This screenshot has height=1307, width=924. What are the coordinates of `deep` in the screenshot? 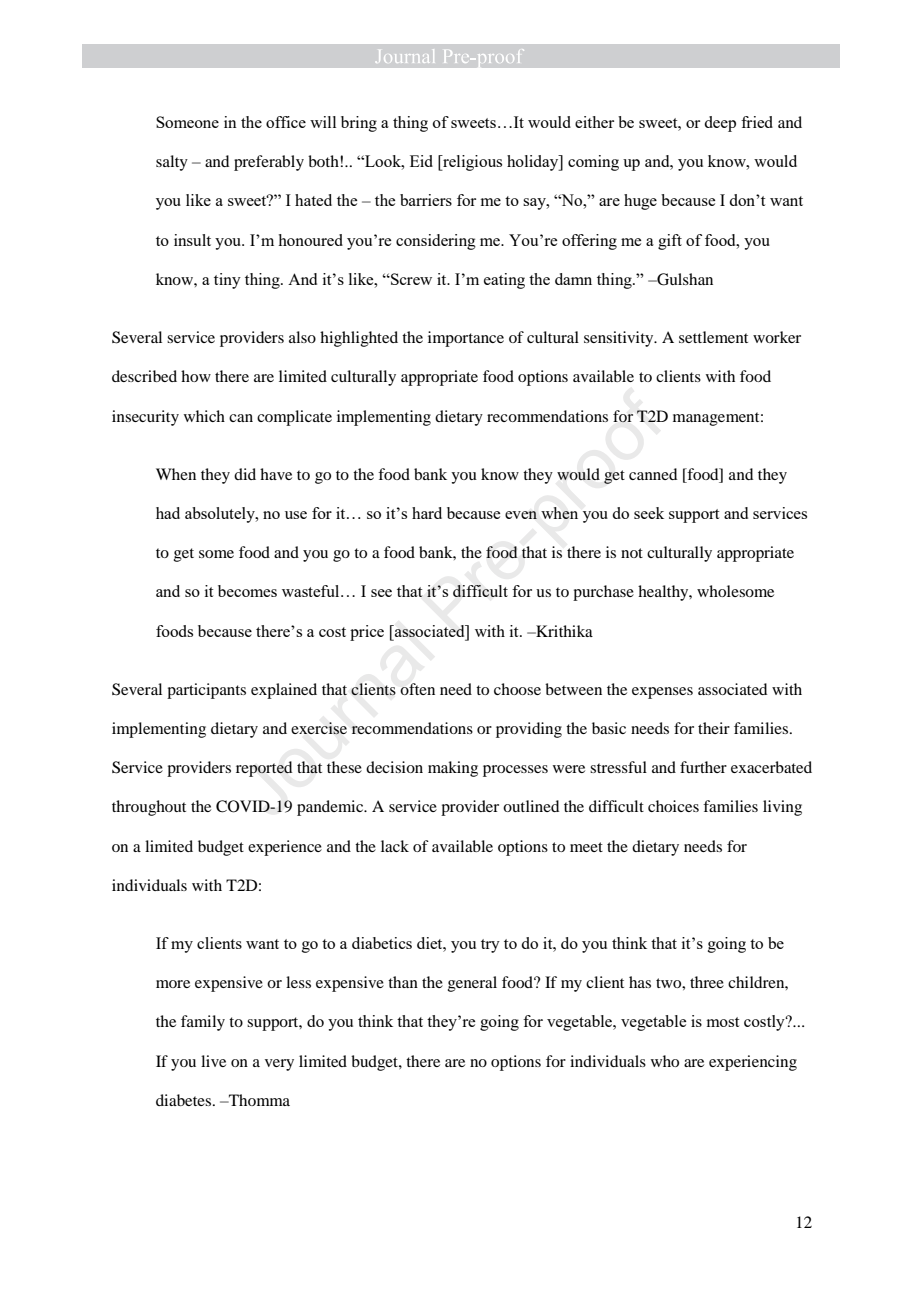 It's located at (720, 124).
